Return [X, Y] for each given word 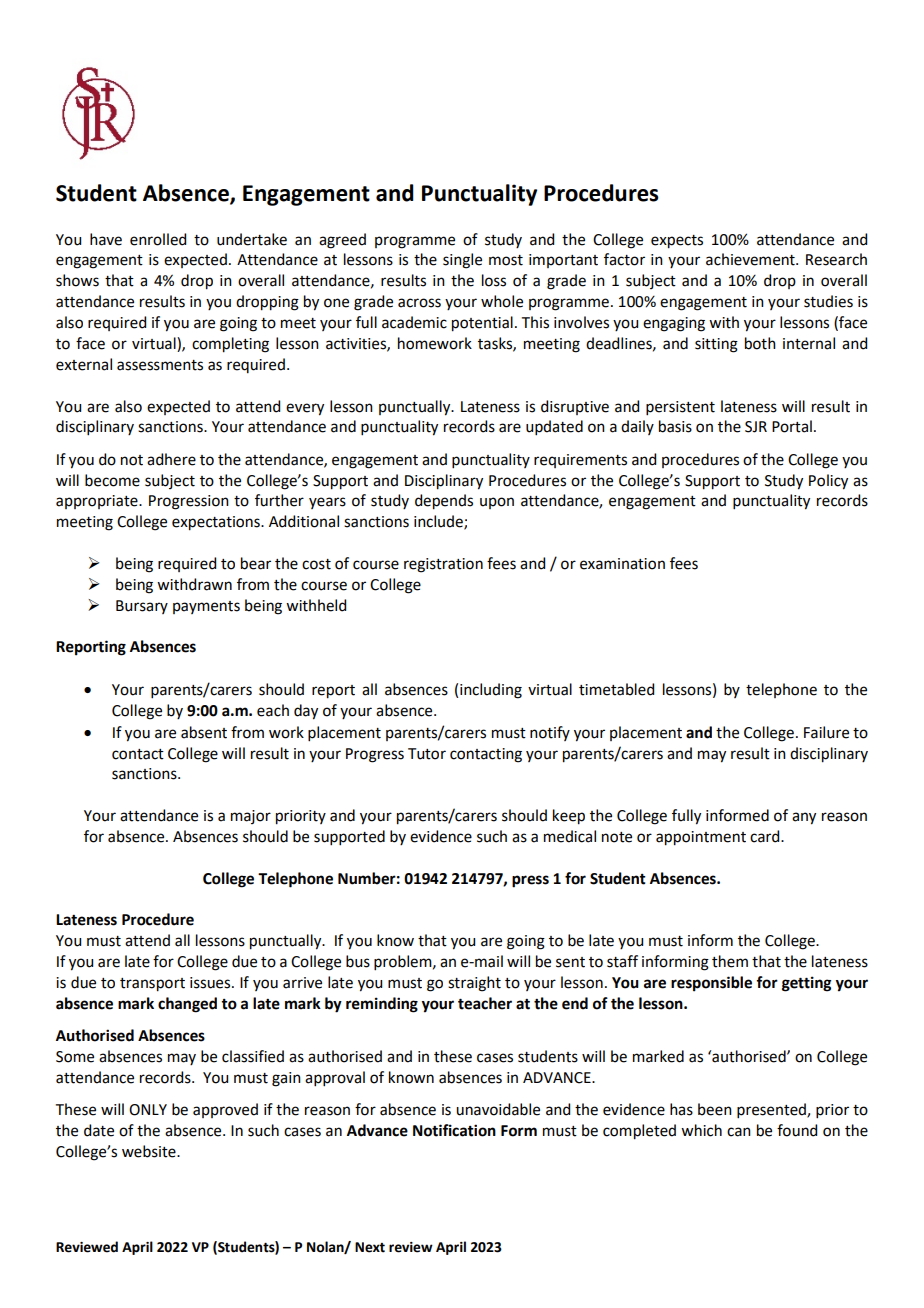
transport [152, 985]
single [462, 261]
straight [474, 984]
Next [370, 1247]
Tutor [427, 754]
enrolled [158, 239]
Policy [828, 482]
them [730, 961]
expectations [217, 523]
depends [444, 502]
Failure [826, 732]
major [251, 817]
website [150, 1151]
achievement [751, 259]
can [739, 1132]
